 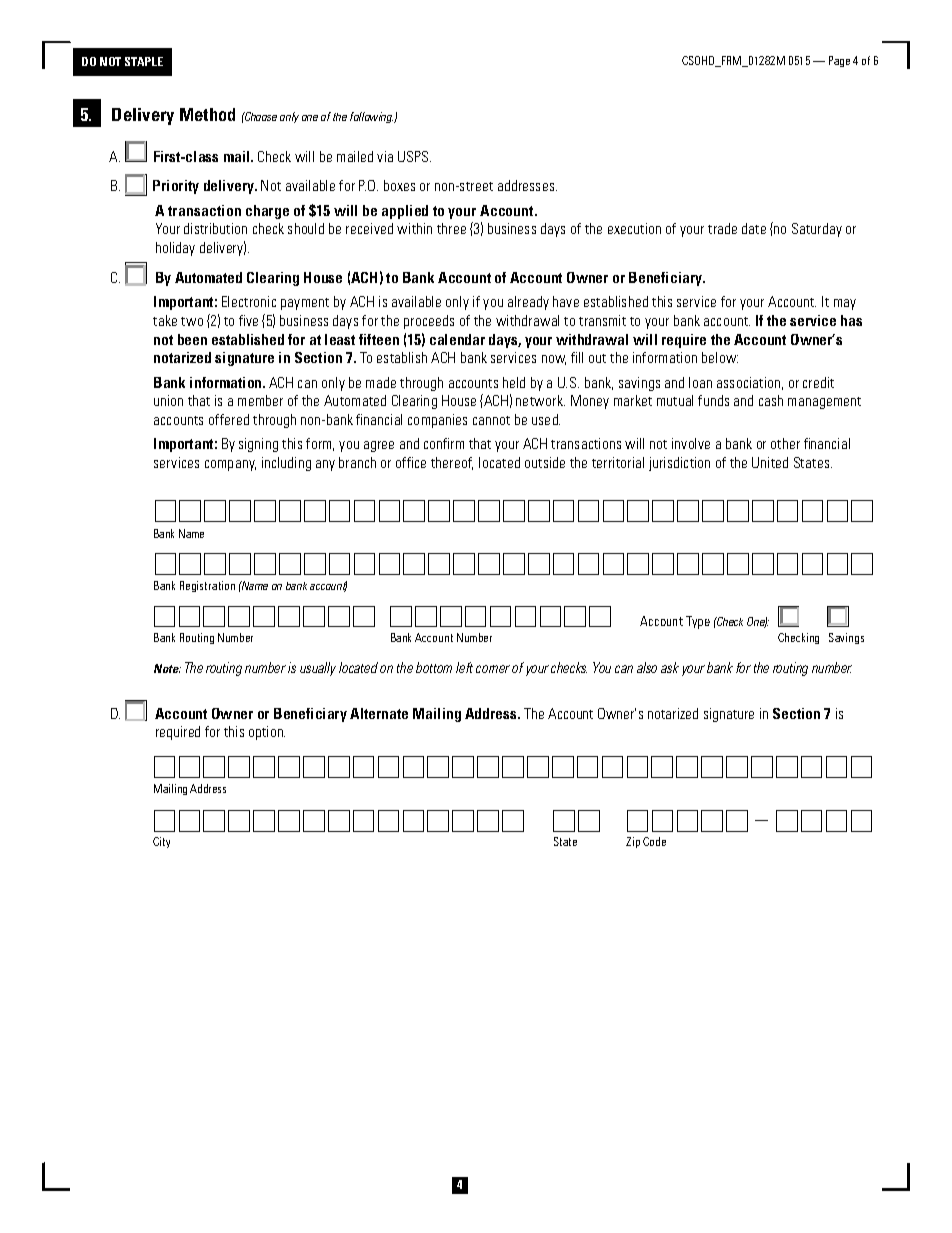 I want to click on company, so click(x=230, y=465).
